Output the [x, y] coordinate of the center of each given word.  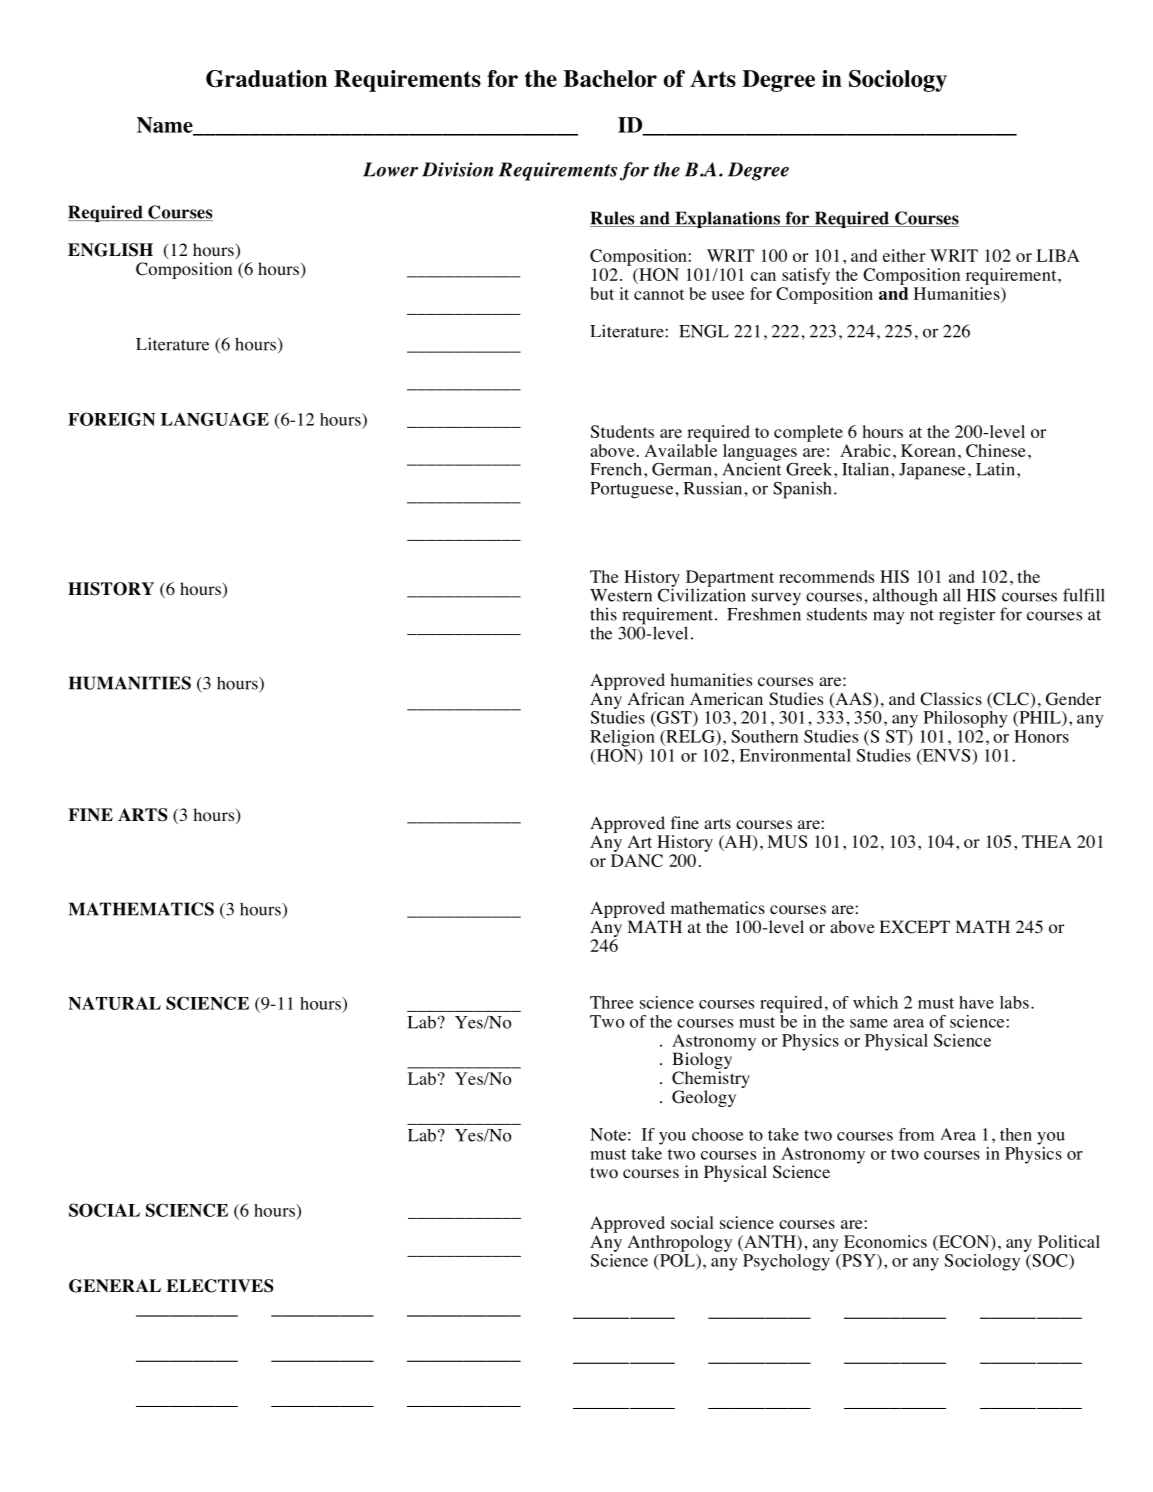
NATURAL [114, 1003]
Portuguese [633, 490]
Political [1069, 1241]
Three [611, 1002]
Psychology [787, 1261]
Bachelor [610, 78]
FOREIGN [111, 419]
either [904, 255]
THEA [1047, 841]
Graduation [266, 79]
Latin [995, 469]
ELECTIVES [220, 1286]
